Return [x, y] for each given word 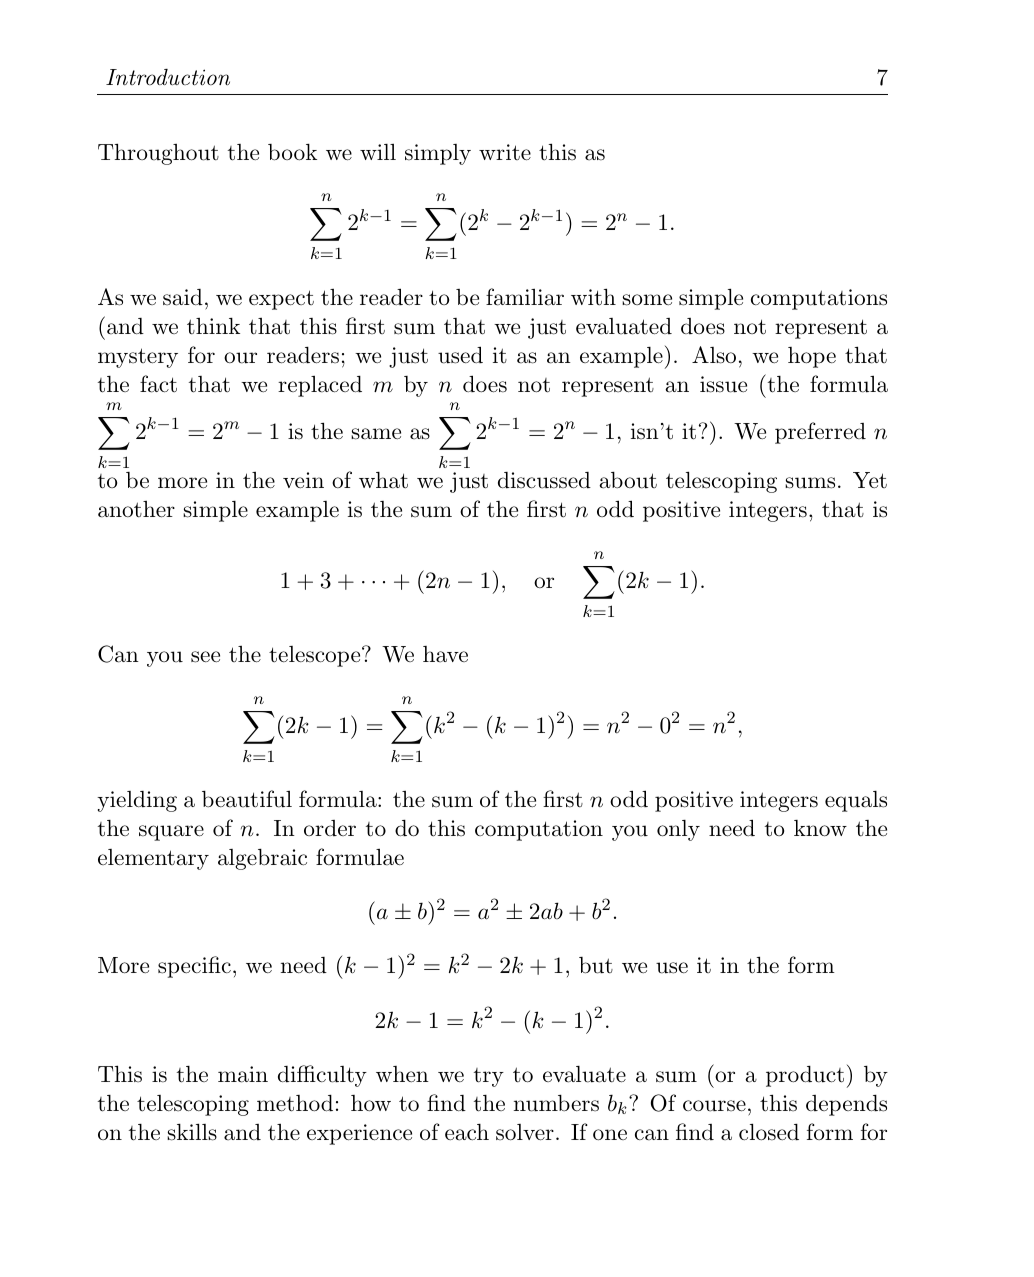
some [647, 300]
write [505, 152]
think [213, 326]
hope [812, 357]
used [460, 355]
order [330, 828]
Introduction [168, 77]
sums [810, 483]
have [445, 654]
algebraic [262, 859]
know [820, 828]
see [205, 657]
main [243, 1074]
